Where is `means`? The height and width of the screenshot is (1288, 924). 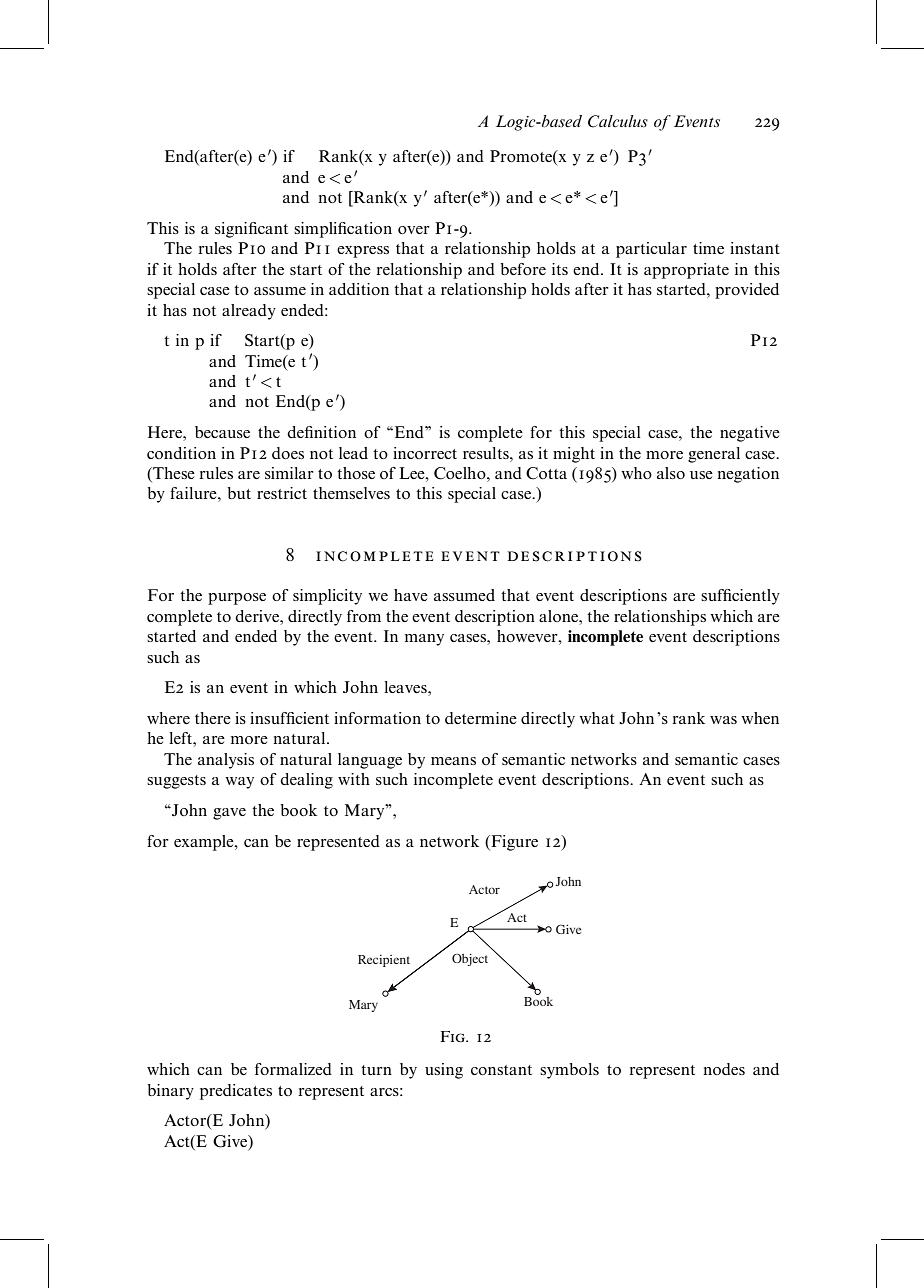
means is located at coordinates (453, 761).
